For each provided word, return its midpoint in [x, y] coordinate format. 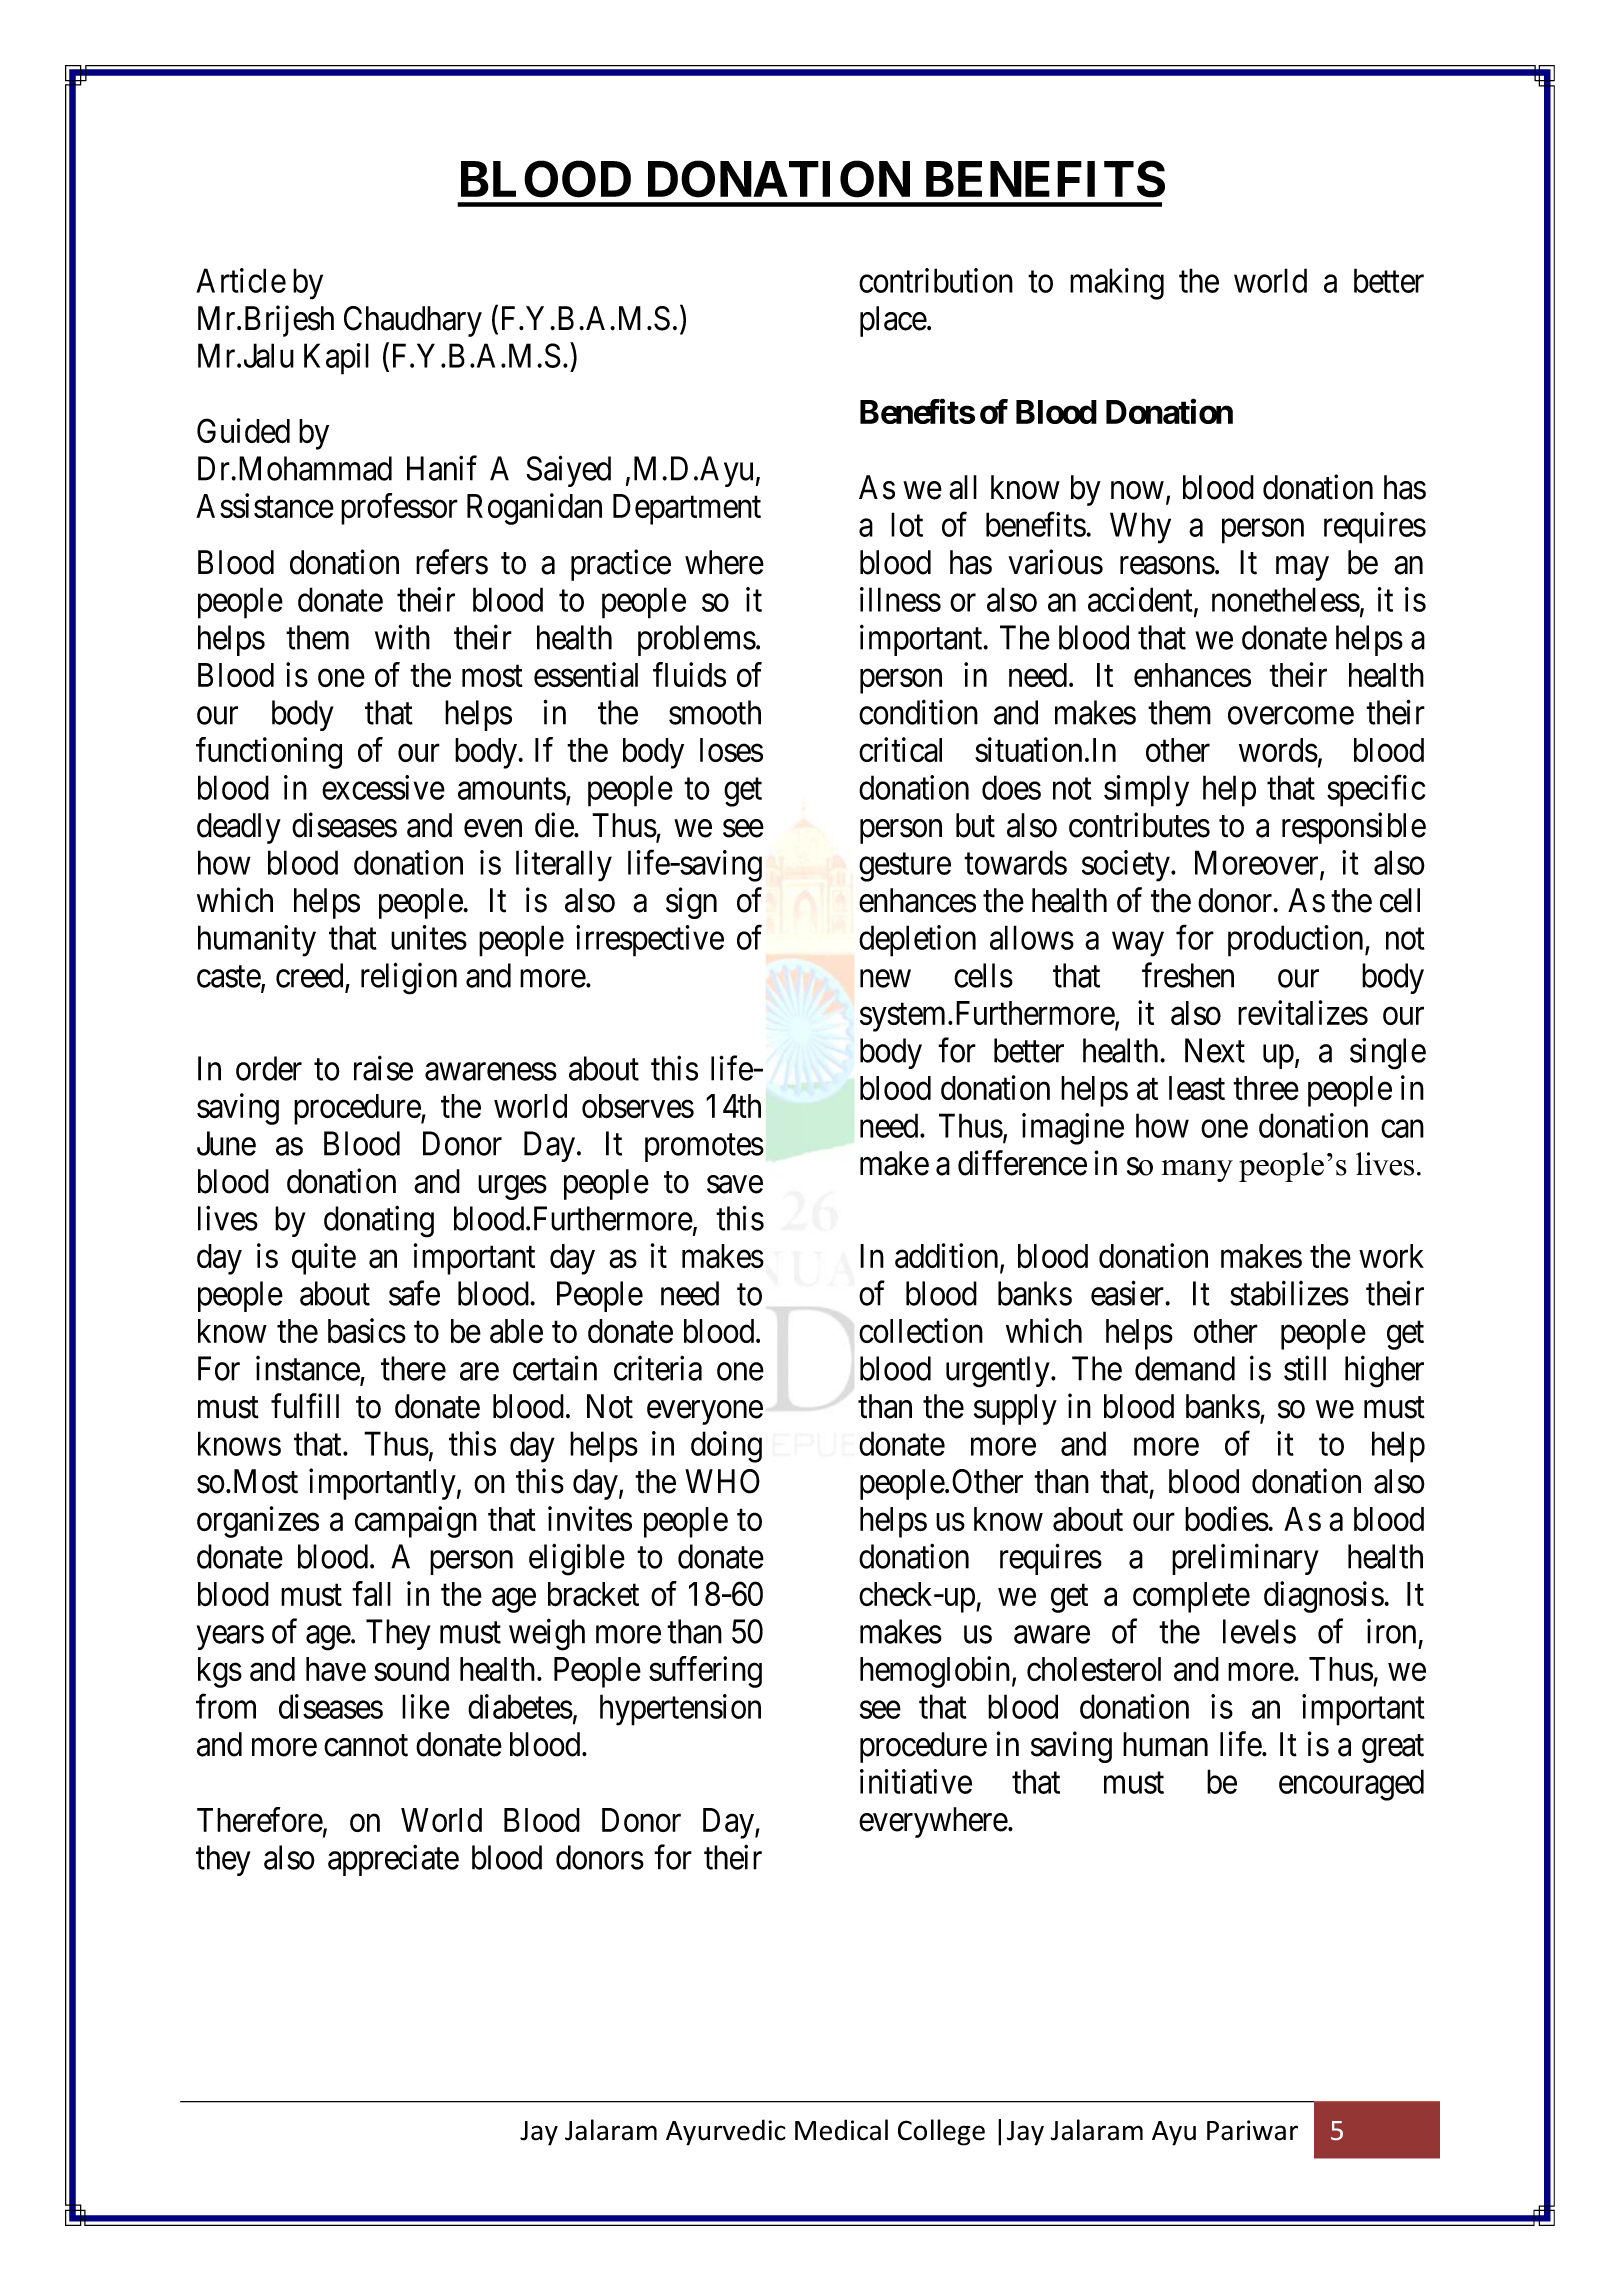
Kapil [336, 359]
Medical [841, 2130]
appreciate [393, 1860]
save [735, 1185]
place [894, 321]
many [1197, 1171]
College [941, 2132]
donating [379, 1221]
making [1117, 284]
